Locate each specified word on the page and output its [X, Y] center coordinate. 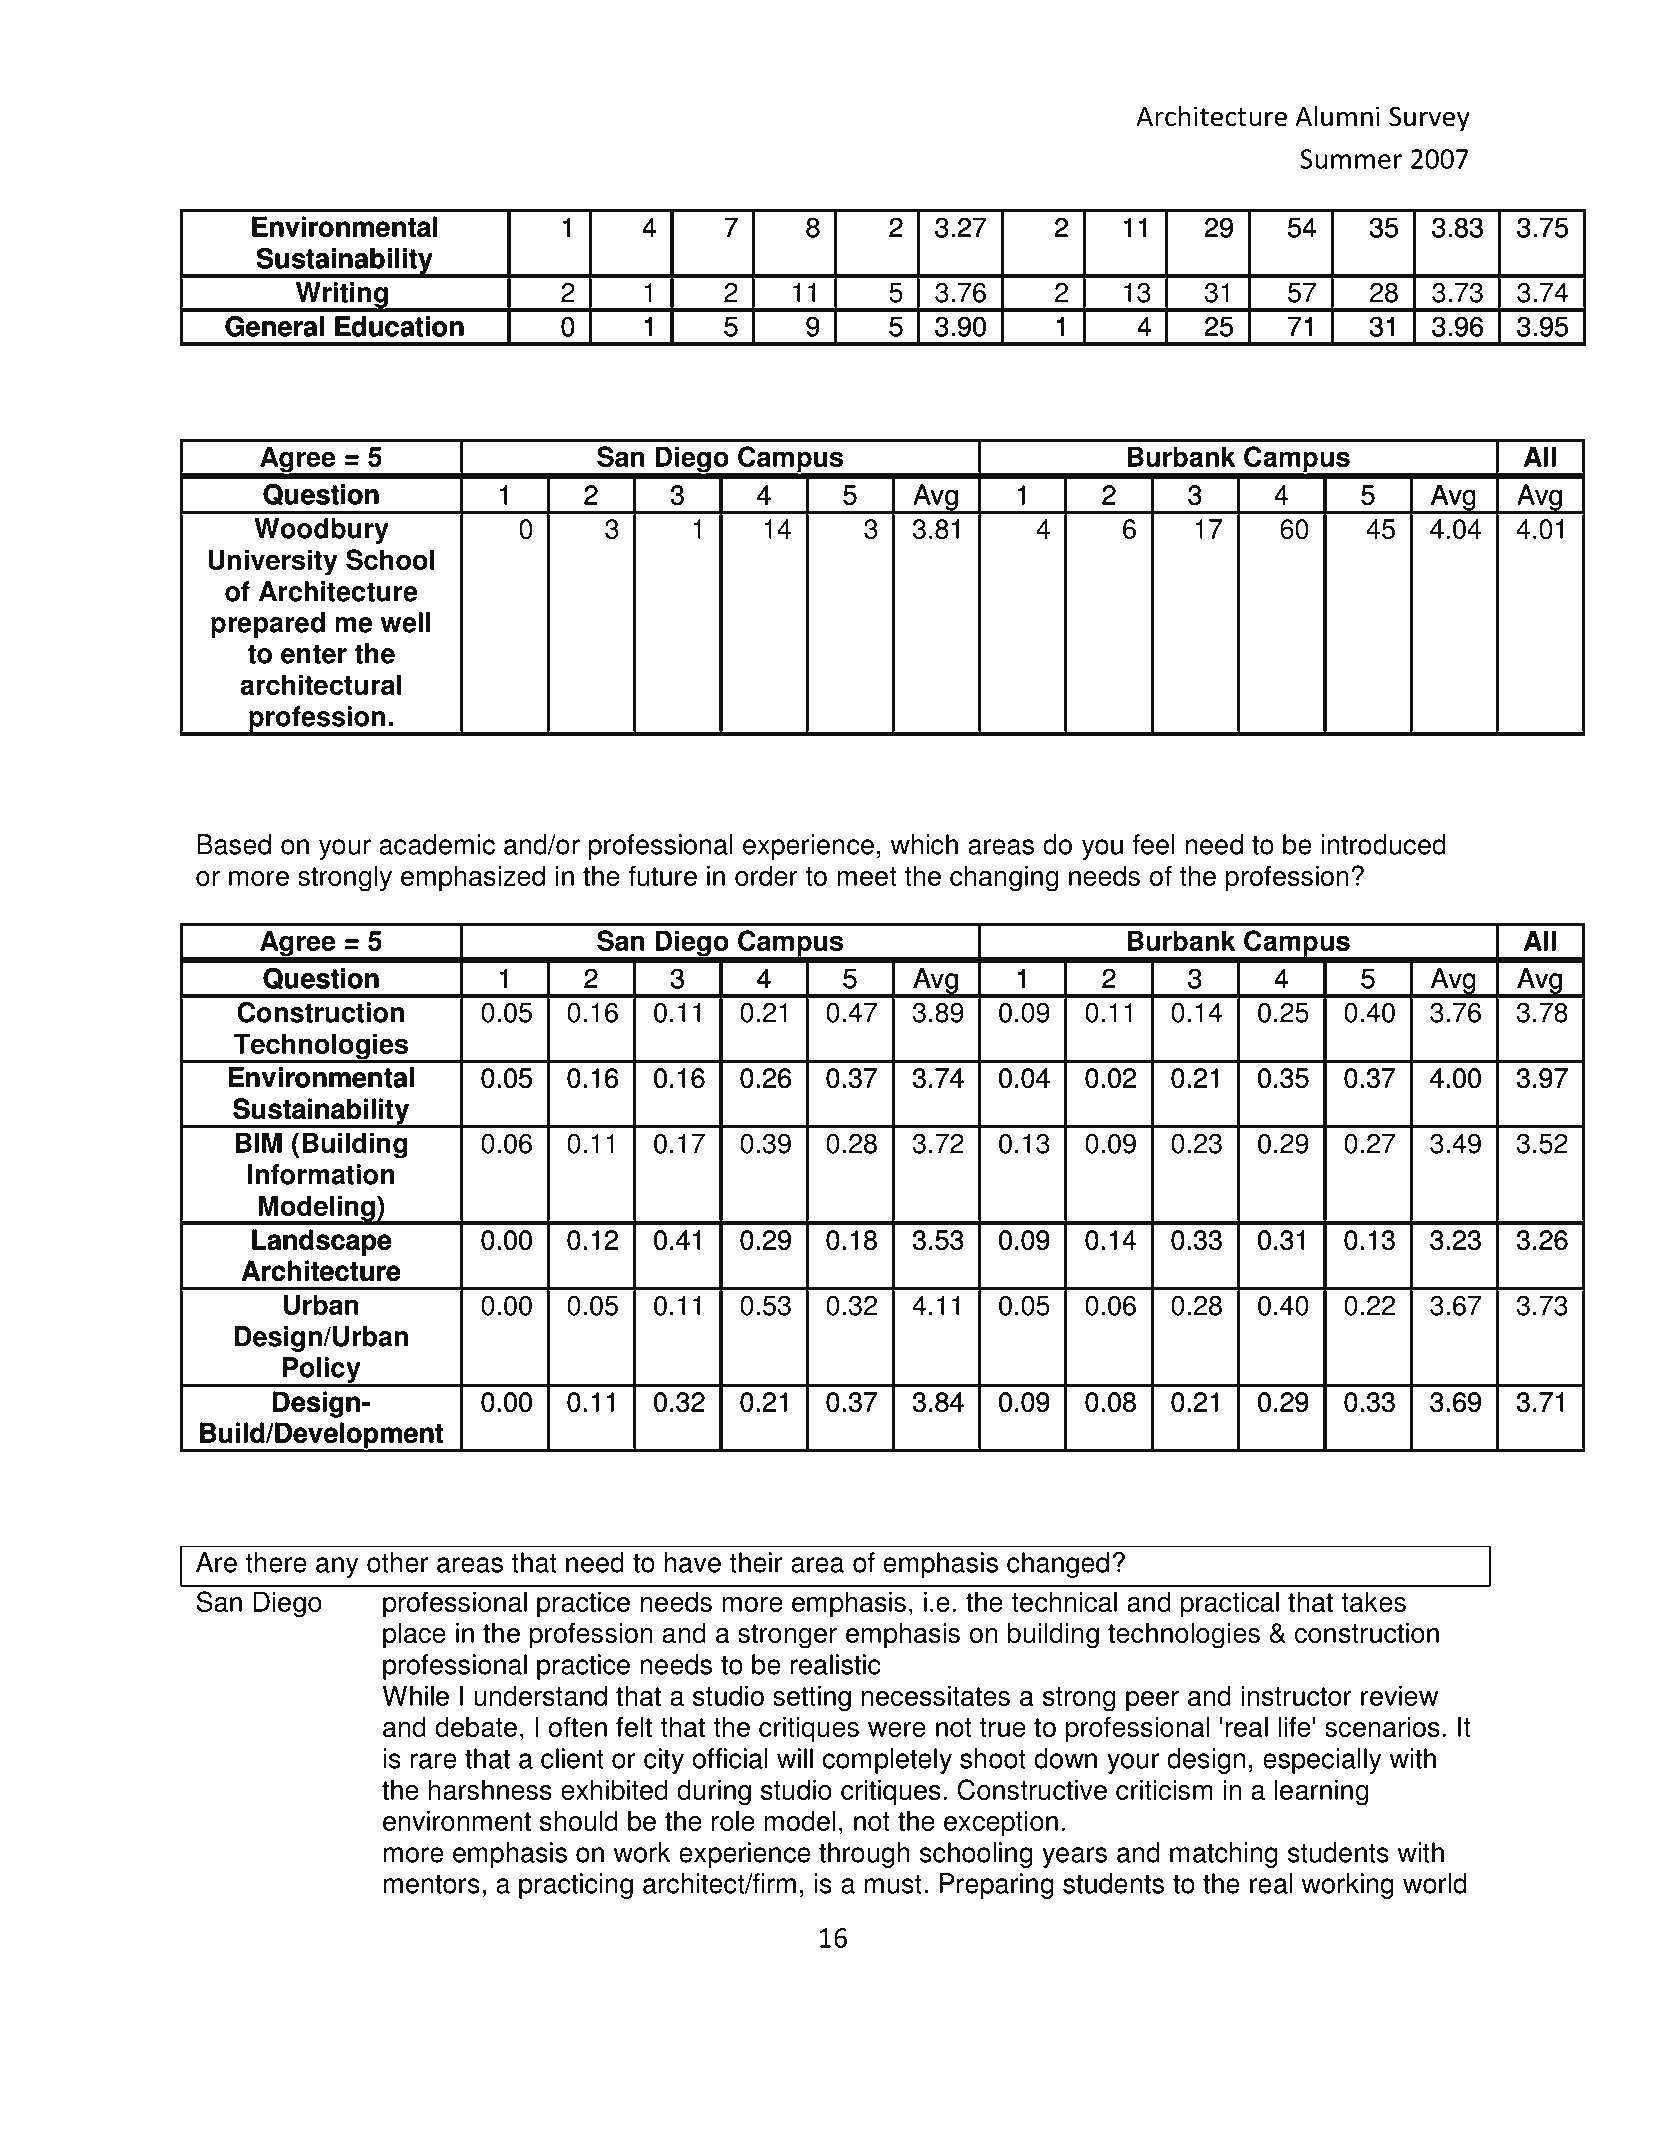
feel [1153, 844]
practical [1230, 1604]
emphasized [473, 878]
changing [1004, 878]
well [405, 622]
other [398, 1562]
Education [399, 326]
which [924, 844]
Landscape [321, 1242]
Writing [342, 296]
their [756, 1562]
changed [1058, 1565]
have [693, 1562]
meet [867, 876]
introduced [1383, 844]
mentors [432, 1884]
